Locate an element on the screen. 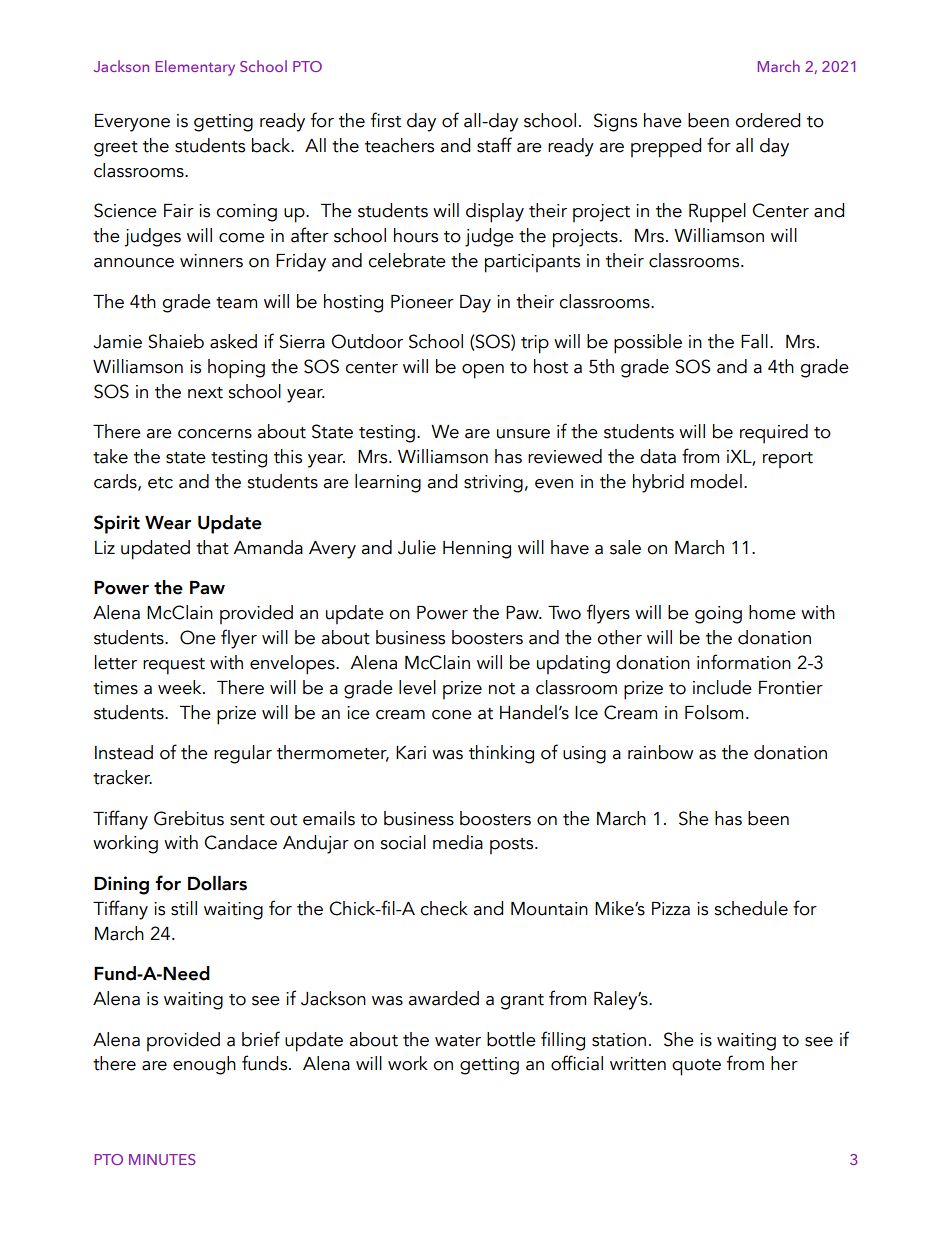 The width and height of the screenshot is (952, 1233). ordered is located at coordinates (767, 120).
